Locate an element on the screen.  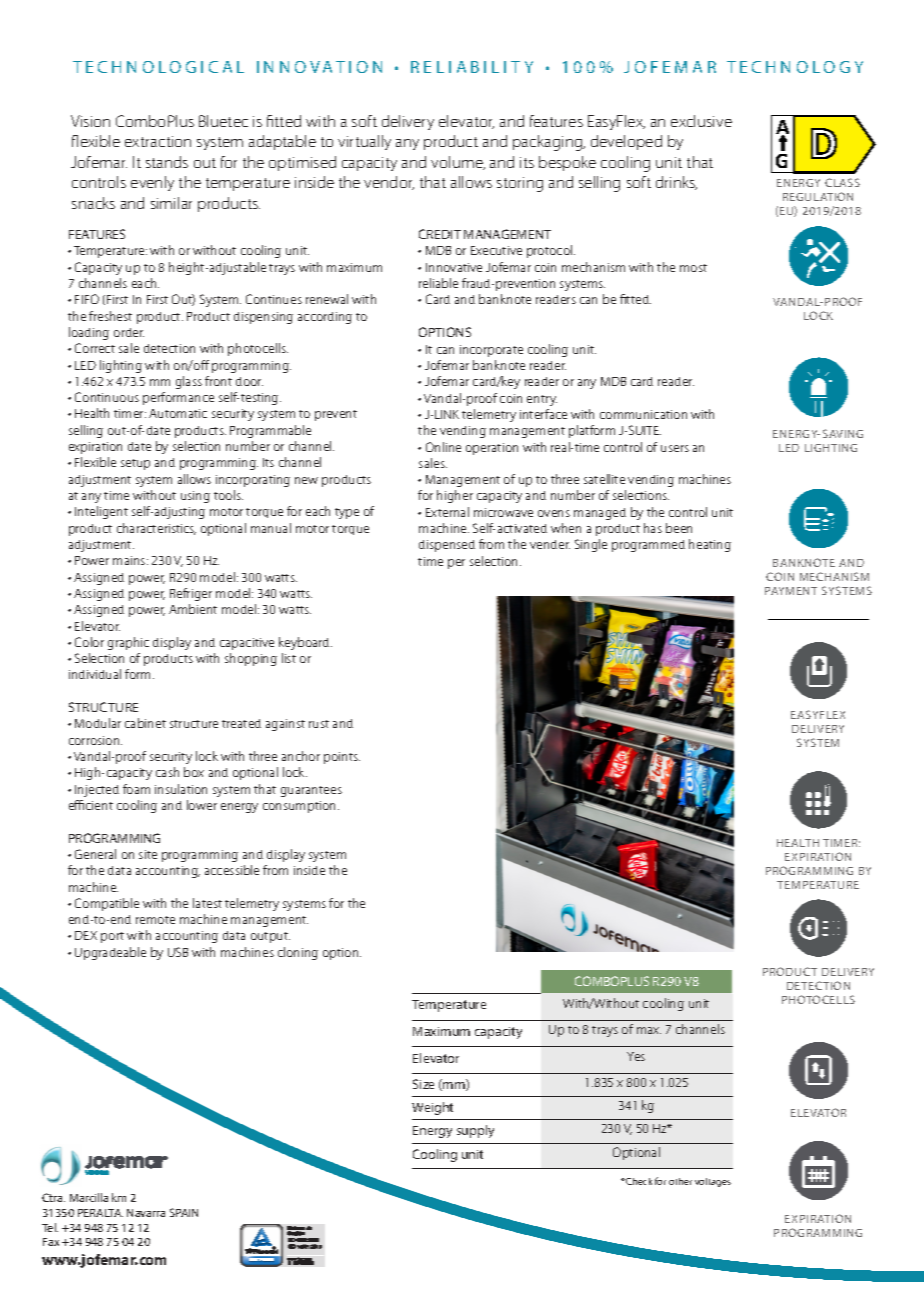
individual is located at coordinates (95, 674).
